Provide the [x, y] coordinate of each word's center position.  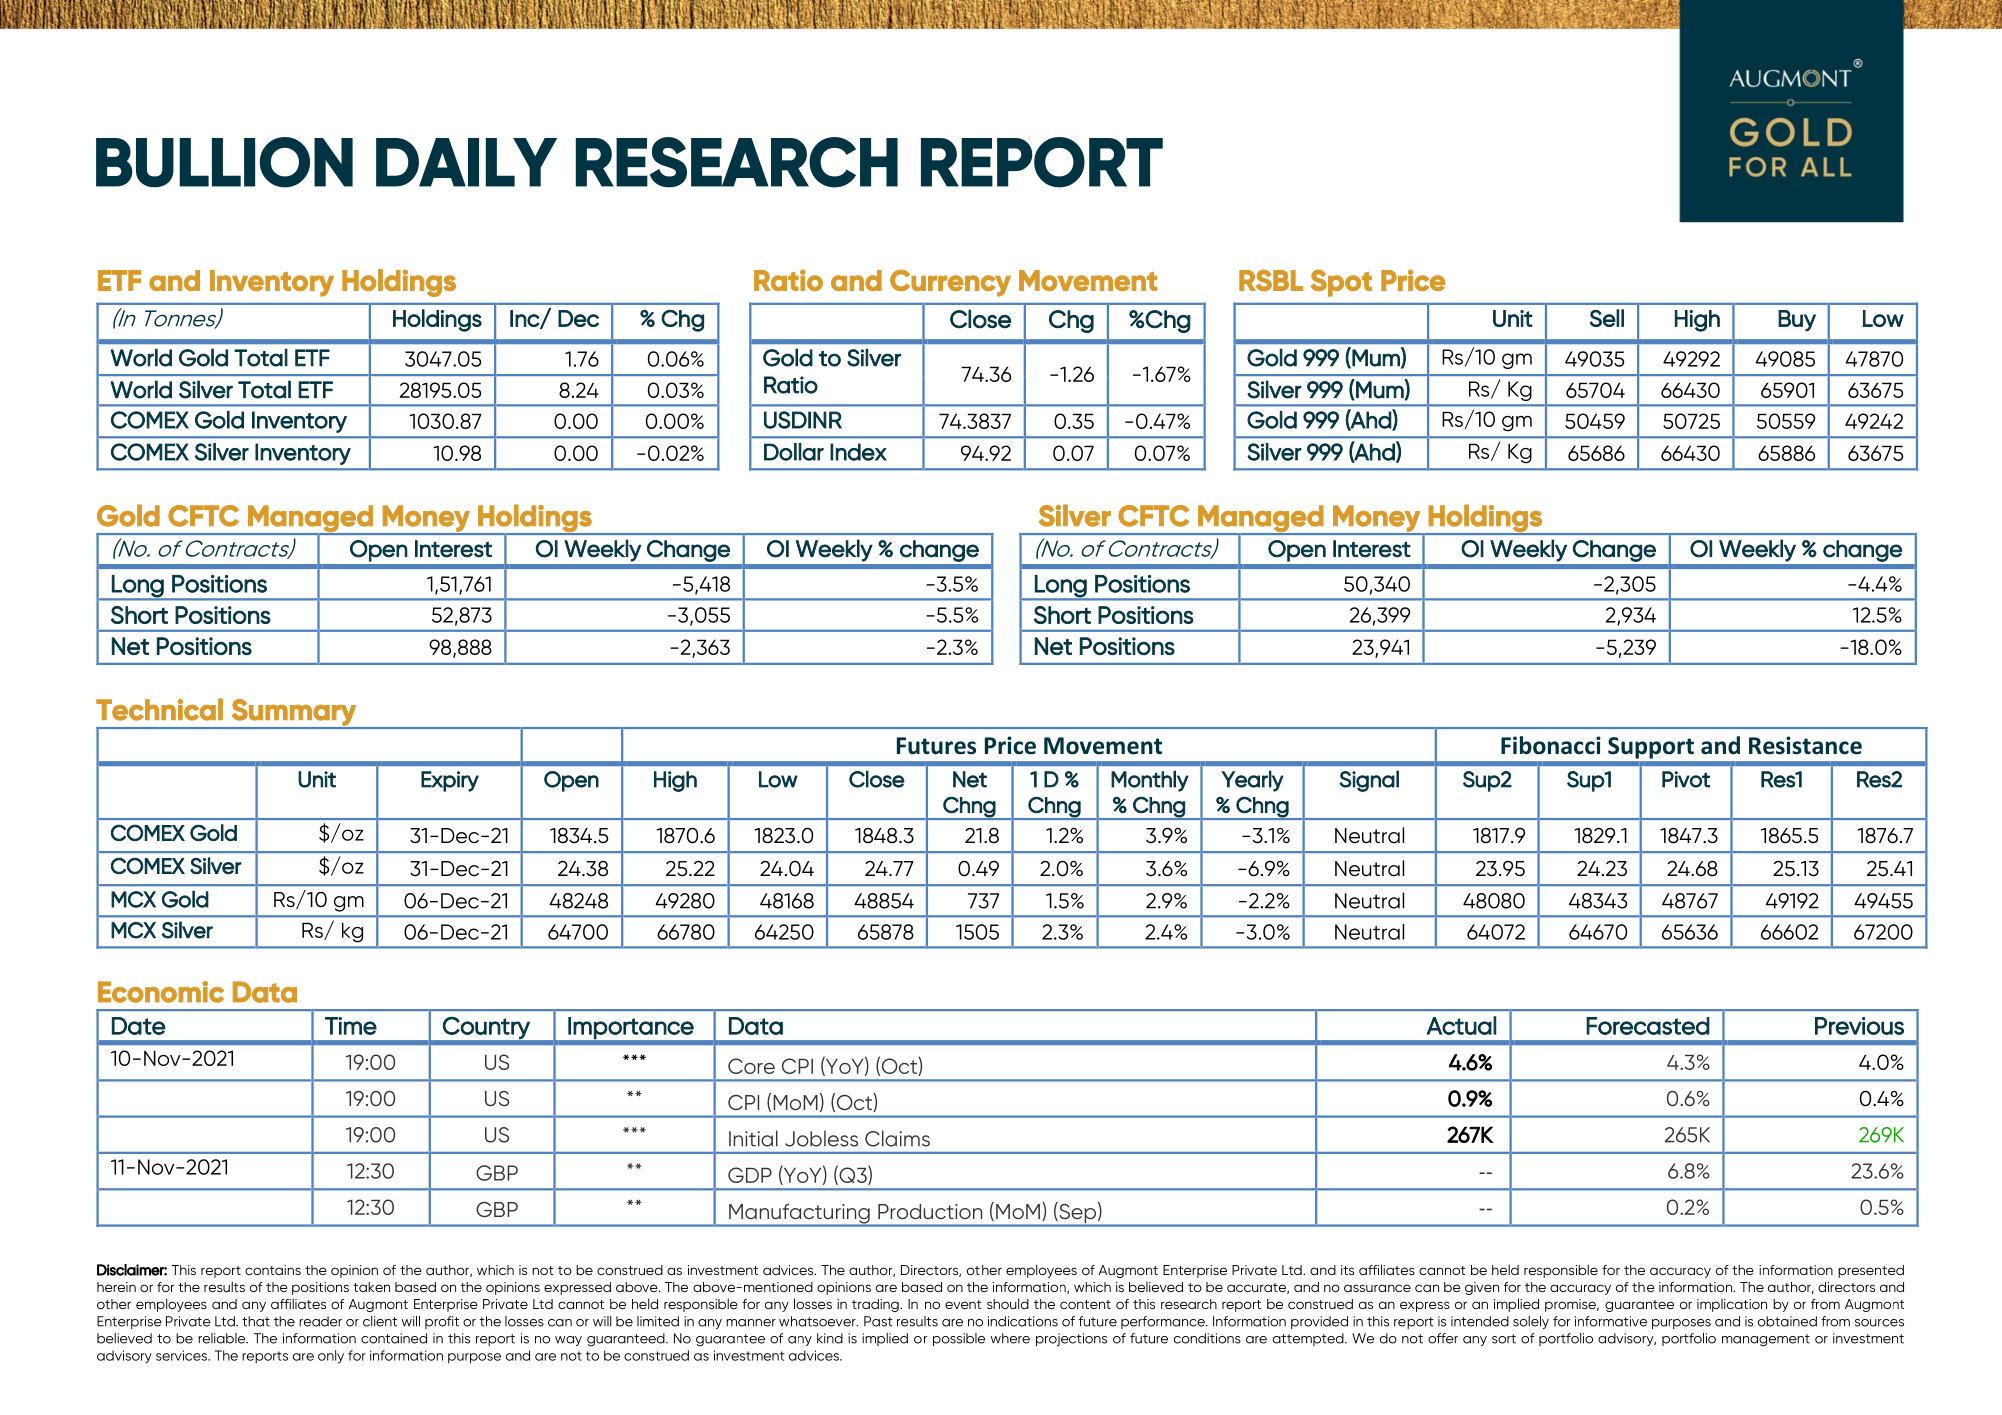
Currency [950, 283]
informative [1611, 1321]
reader [320, 1321]
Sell [1607, 318]
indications [1023, 1321]
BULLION [224, 162]
